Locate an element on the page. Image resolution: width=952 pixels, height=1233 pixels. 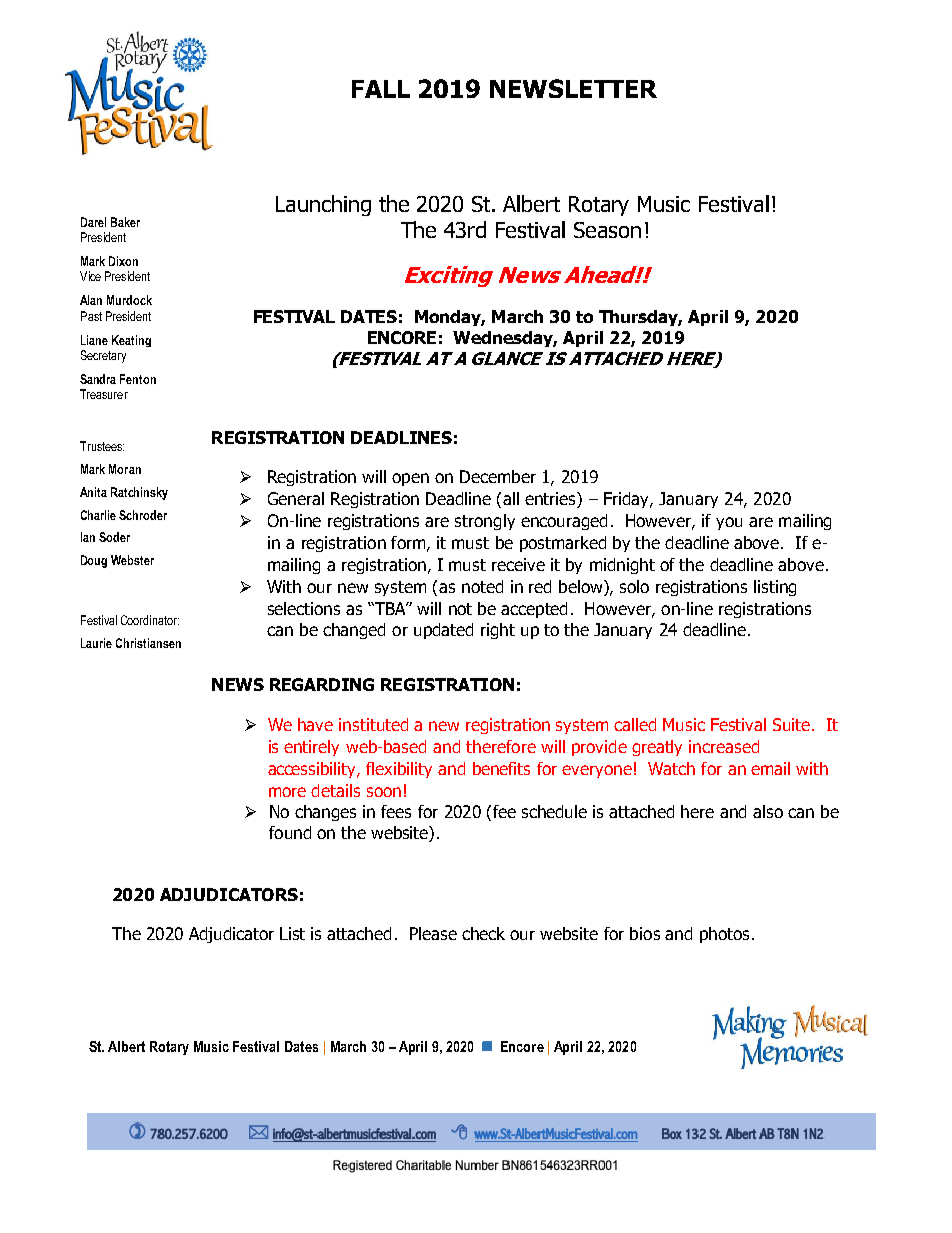
FALL is located at coordinates (381, 89).
